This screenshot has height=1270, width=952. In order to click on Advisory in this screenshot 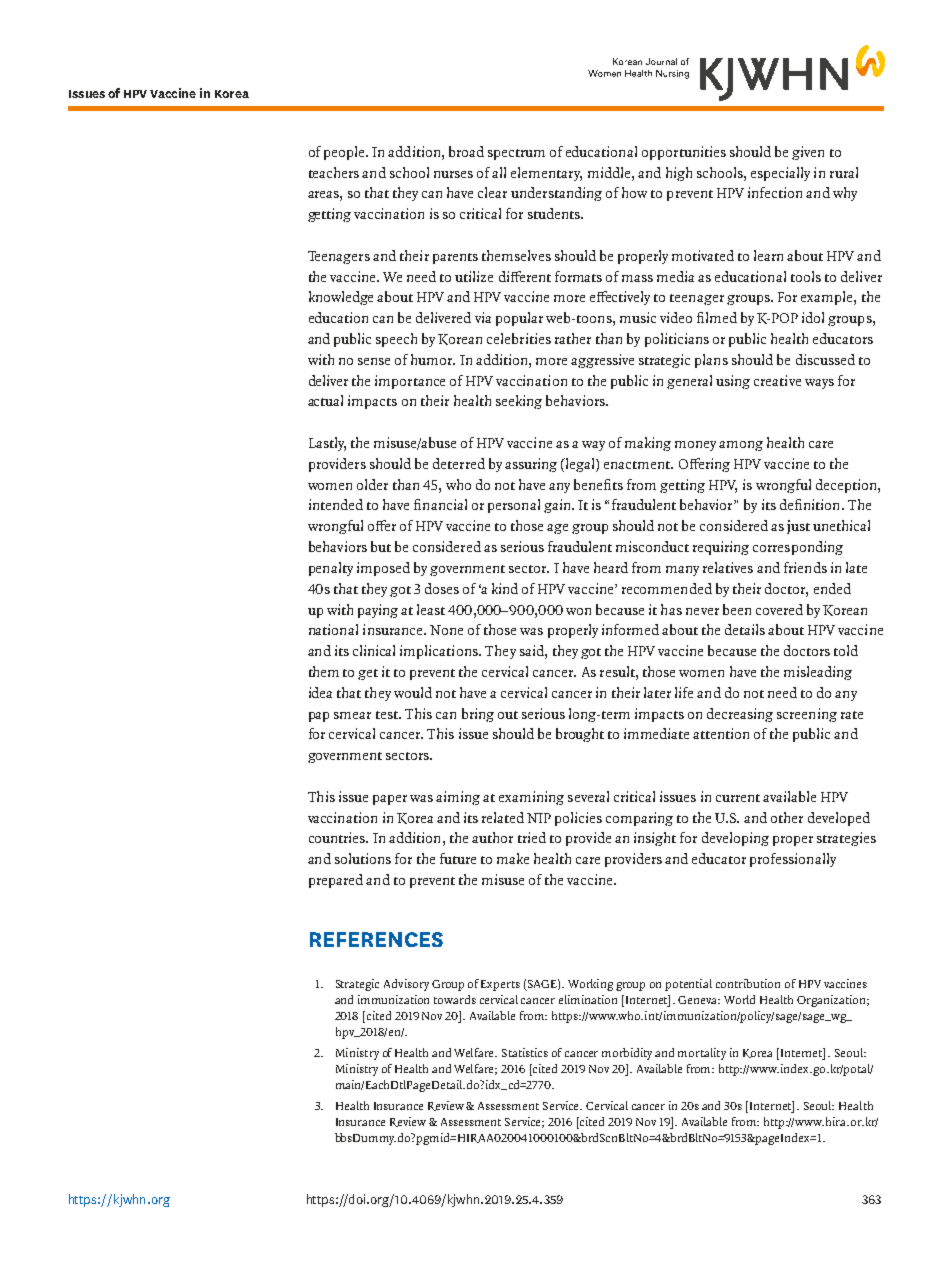, I will do `click(406, 985)`.
